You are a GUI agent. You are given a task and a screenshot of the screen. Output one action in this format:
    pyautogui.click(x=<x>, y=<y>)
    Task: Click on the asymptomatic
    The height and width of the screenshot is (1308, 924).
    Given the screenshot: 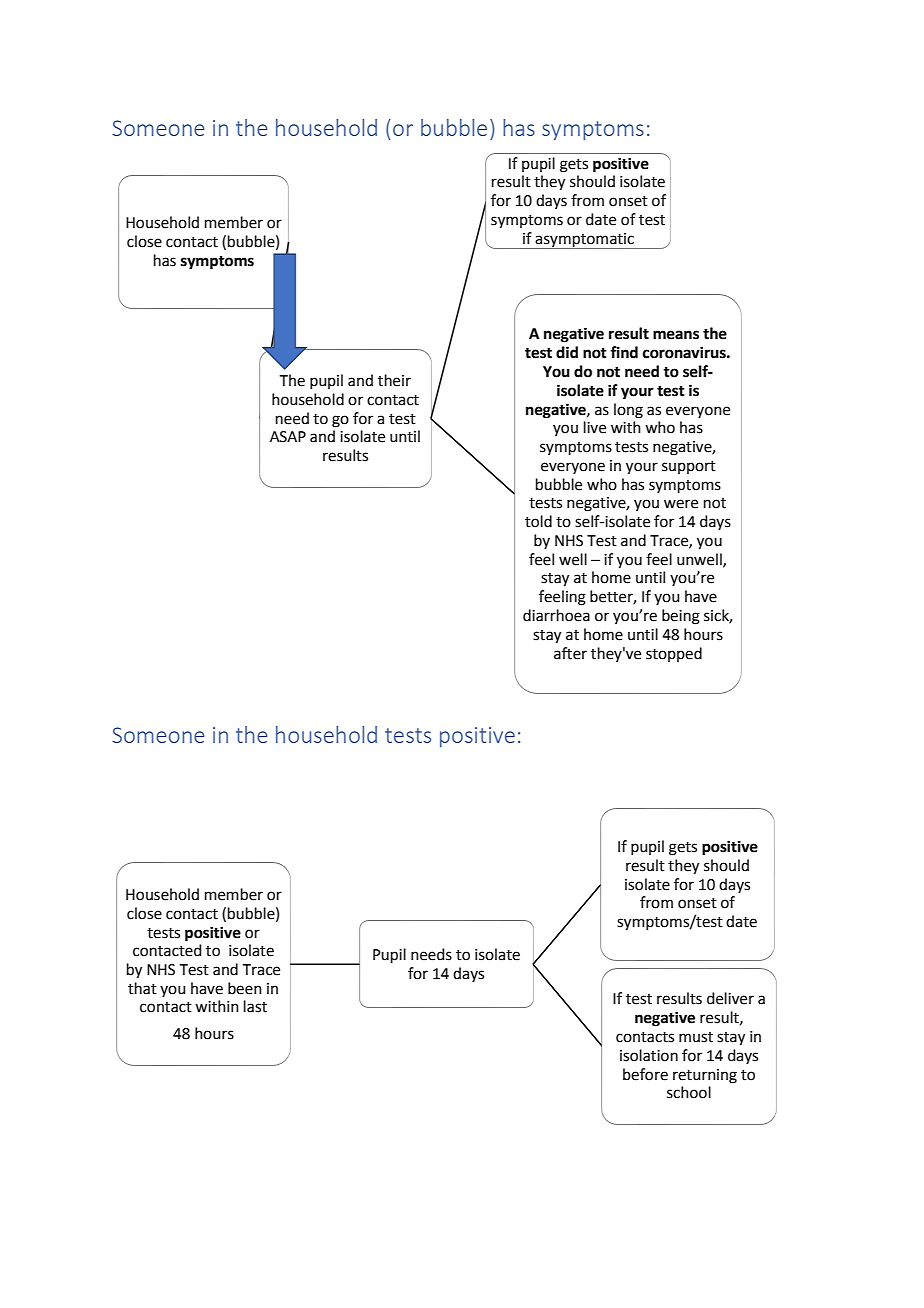 What is the action you would take?
    pyautogui.click(x=585, y=241)
